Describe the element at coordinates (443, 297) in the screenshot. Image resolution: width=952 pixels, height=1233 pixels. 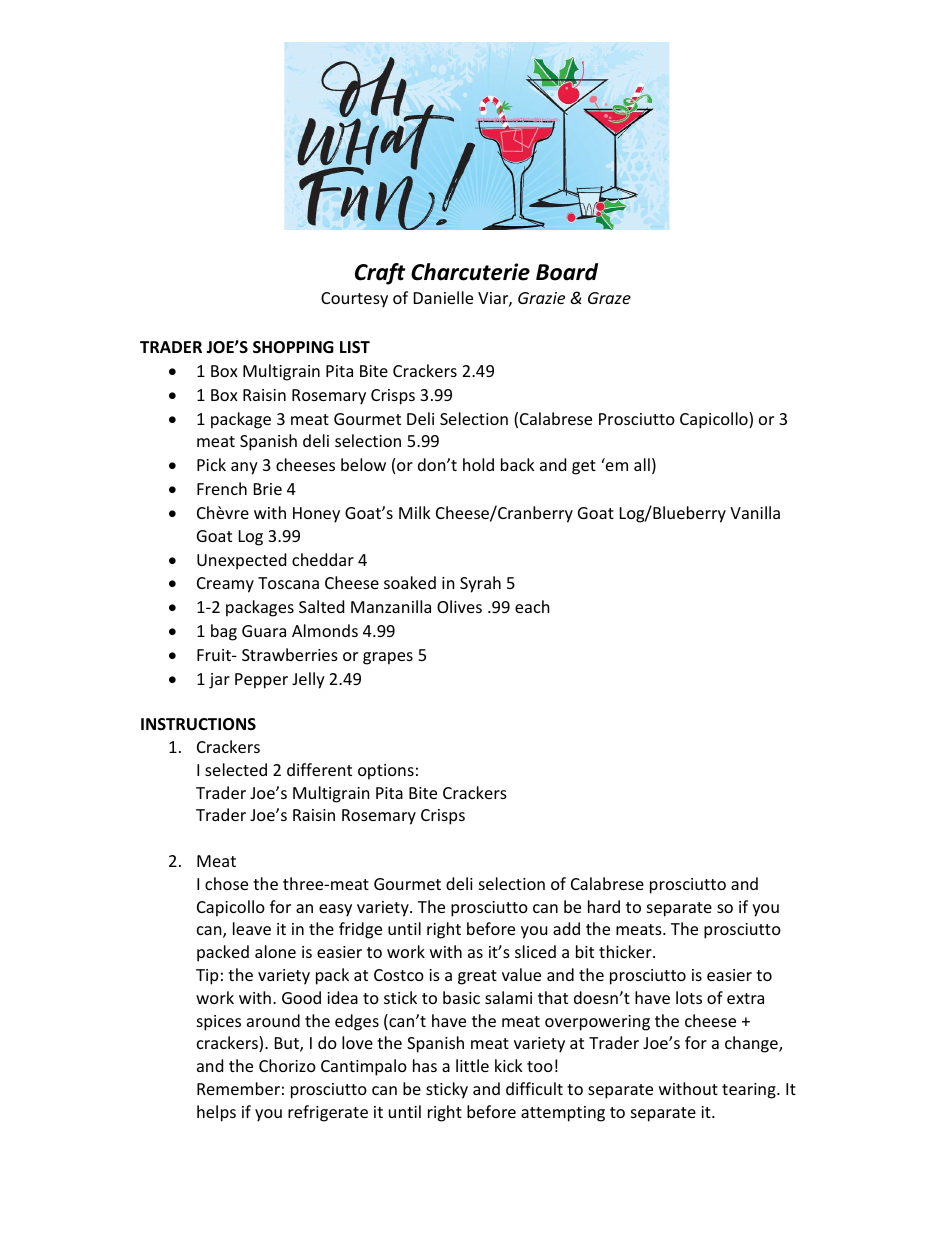
I see `Danielle` at that location.
